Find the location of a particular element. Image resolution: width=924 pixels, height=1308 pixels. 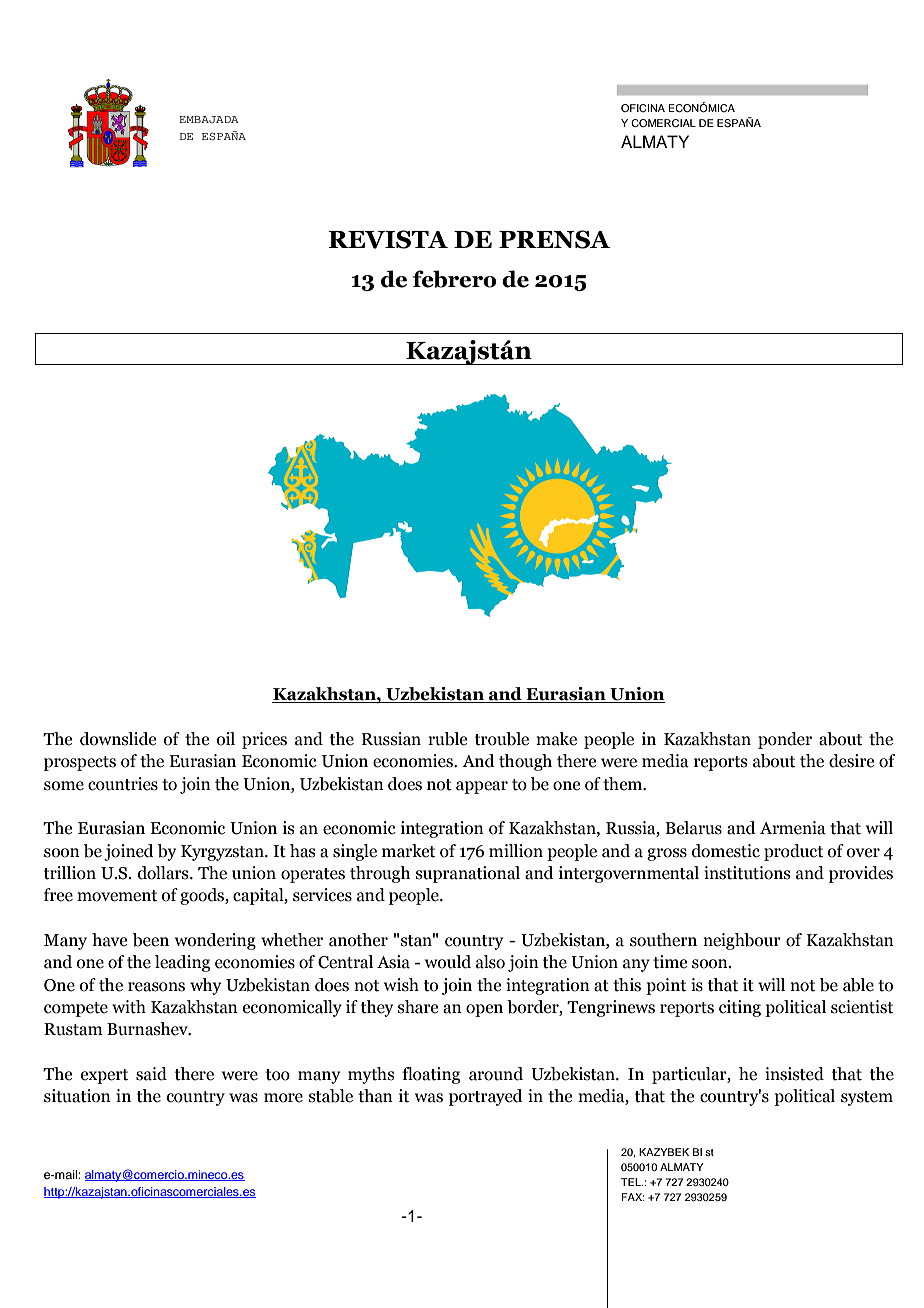

trouble is located at coordinates (502, 739).
